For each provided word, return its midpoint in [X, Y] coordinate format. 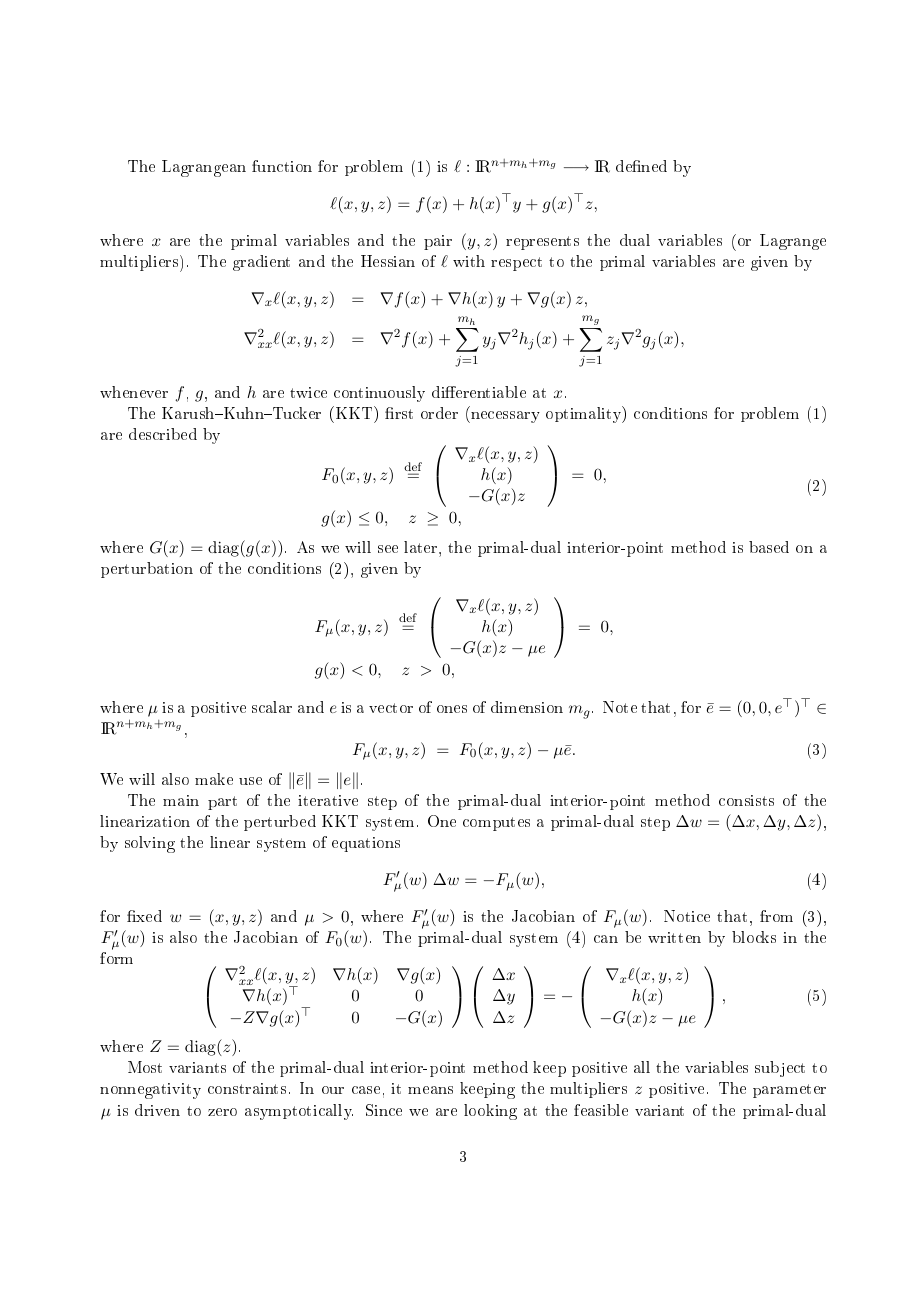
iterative [328, 800]
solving [150, 844]
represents [542, 243]
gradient [261, 263]
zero [222, 1112]
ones [452, 709]
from [776, 916]
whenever [134, 392]
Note [620, 707]
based [769, 547]
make [214, 779]
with [469, 261]
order [439, 413]
